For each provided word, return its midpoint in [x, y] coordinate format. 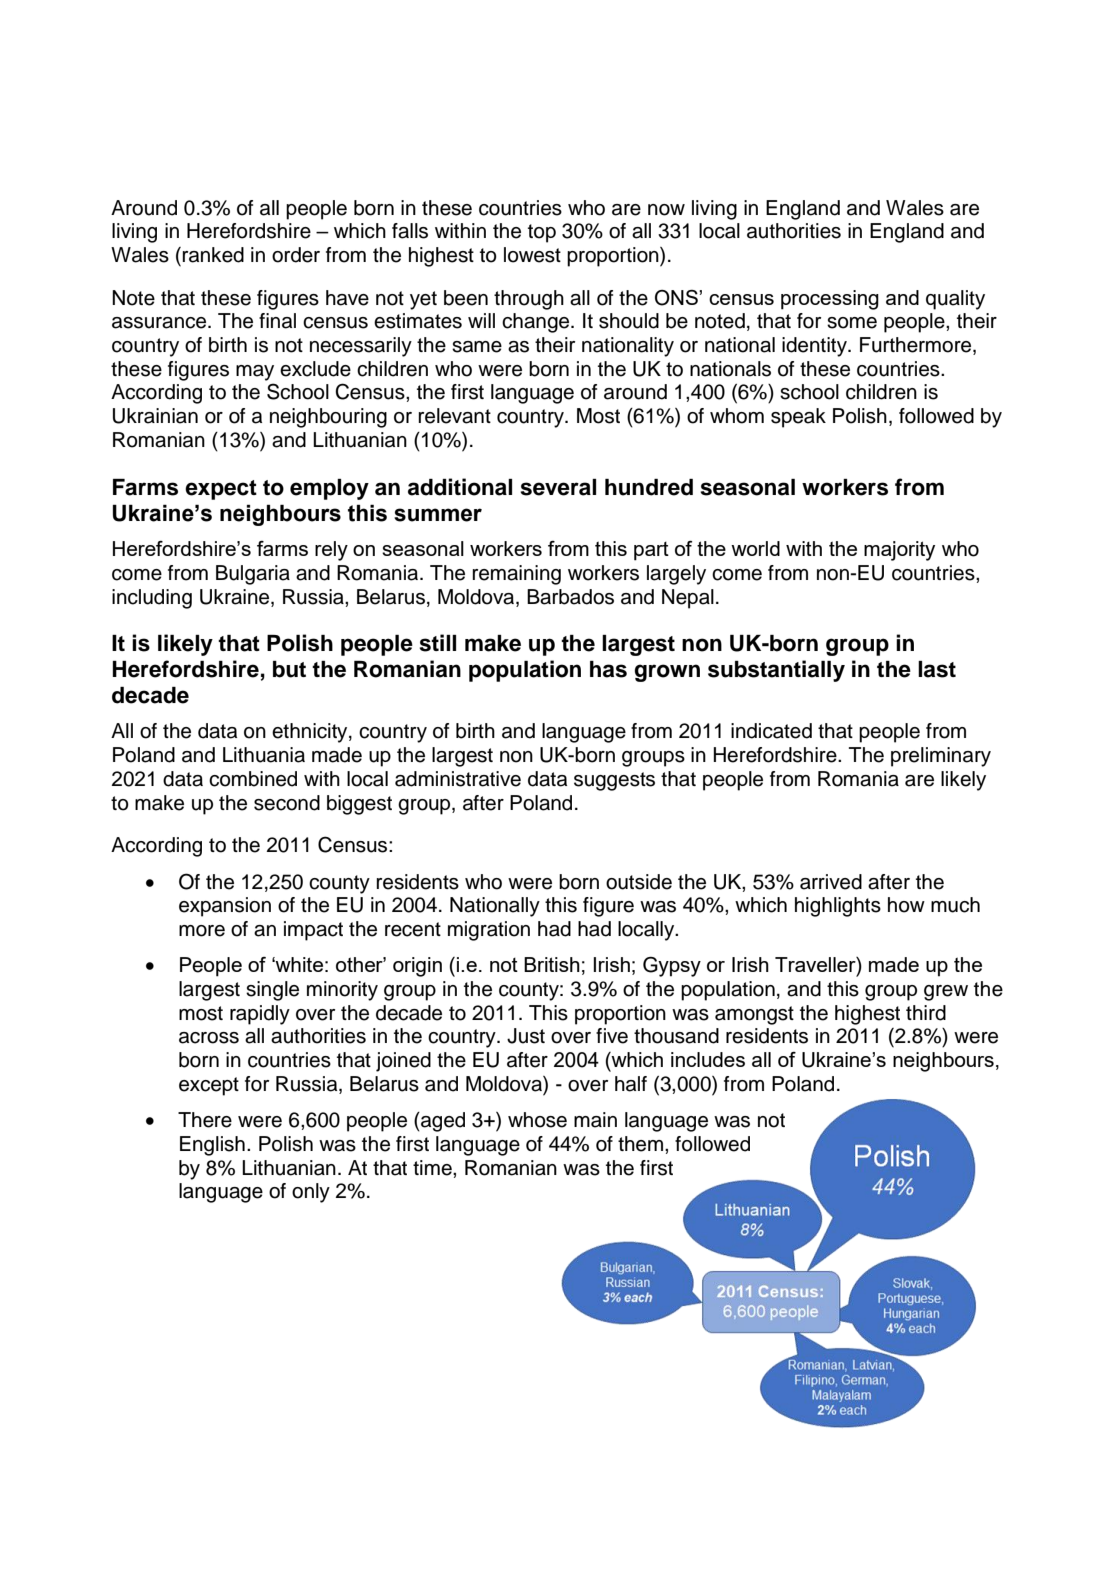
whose [537, 1120]
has [608, 669]
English [212, 1146]
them [640, 1144]
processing [830, 300]
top [542, 233]
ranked [213, 255]
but [289, 669]
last [937, 669]
